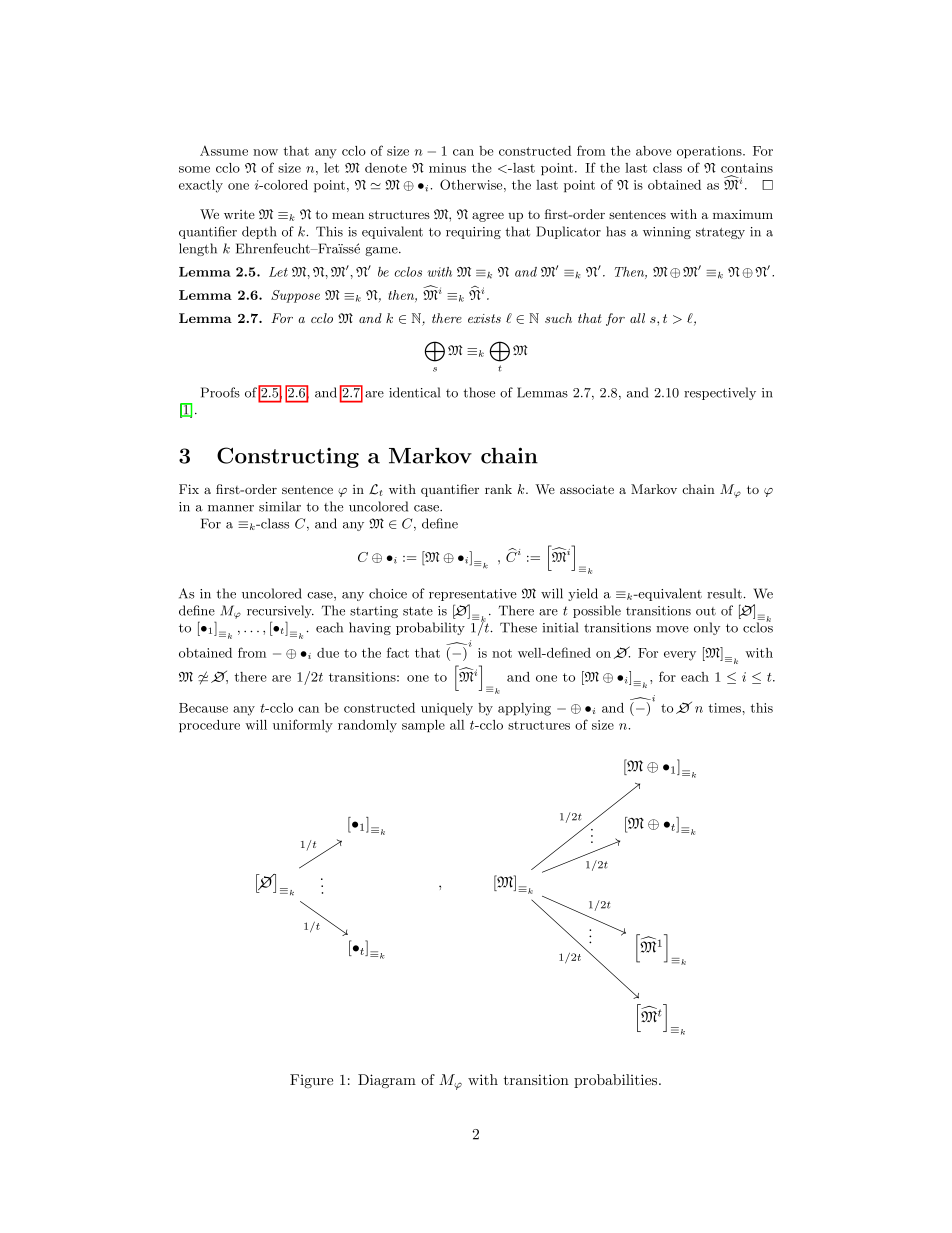 This image has height=1233, width=952. I want to click on above, so click(654, 151).
